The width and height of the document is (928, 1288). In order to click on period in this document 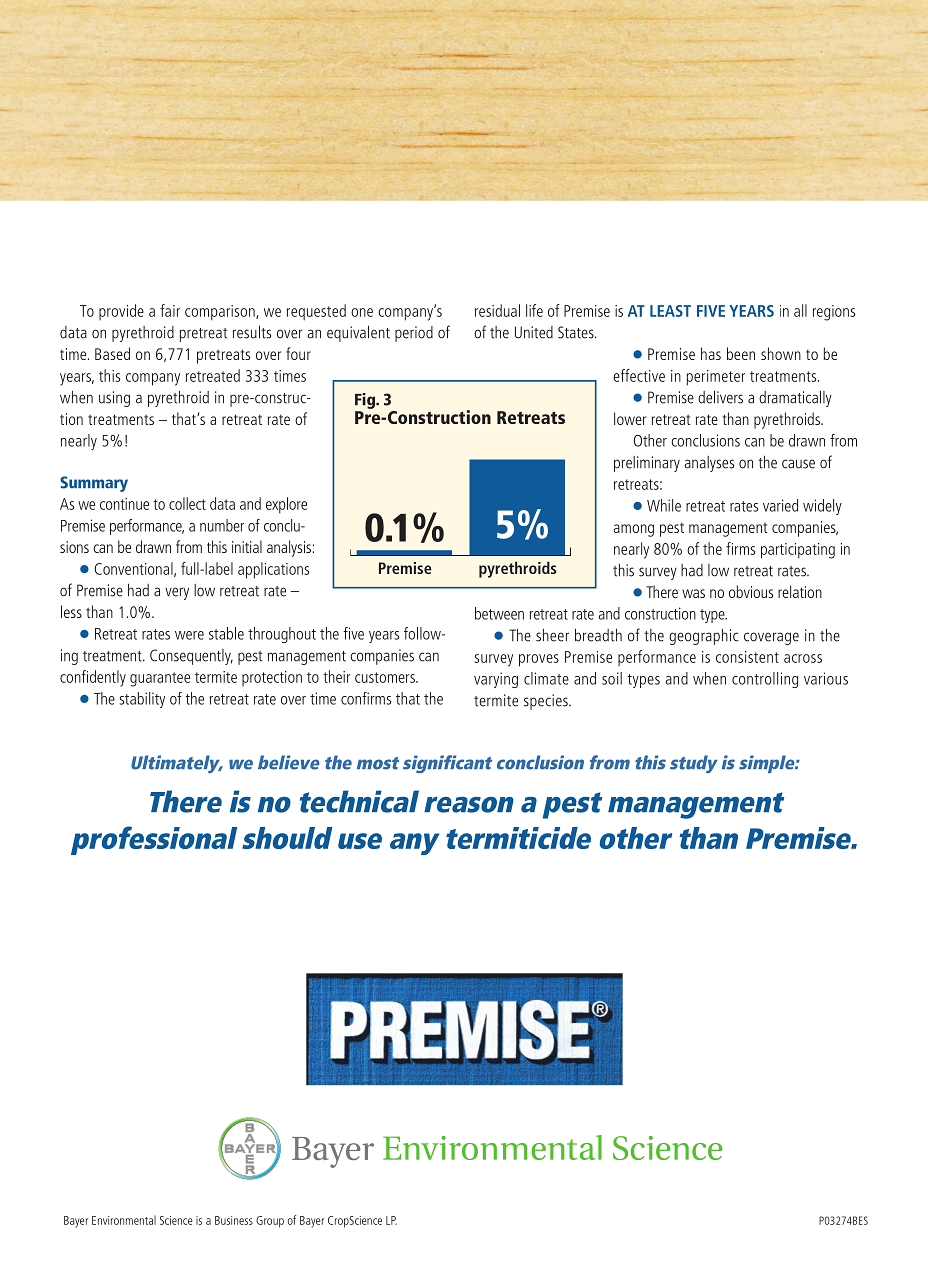, I will do `click(414, 334)`.
